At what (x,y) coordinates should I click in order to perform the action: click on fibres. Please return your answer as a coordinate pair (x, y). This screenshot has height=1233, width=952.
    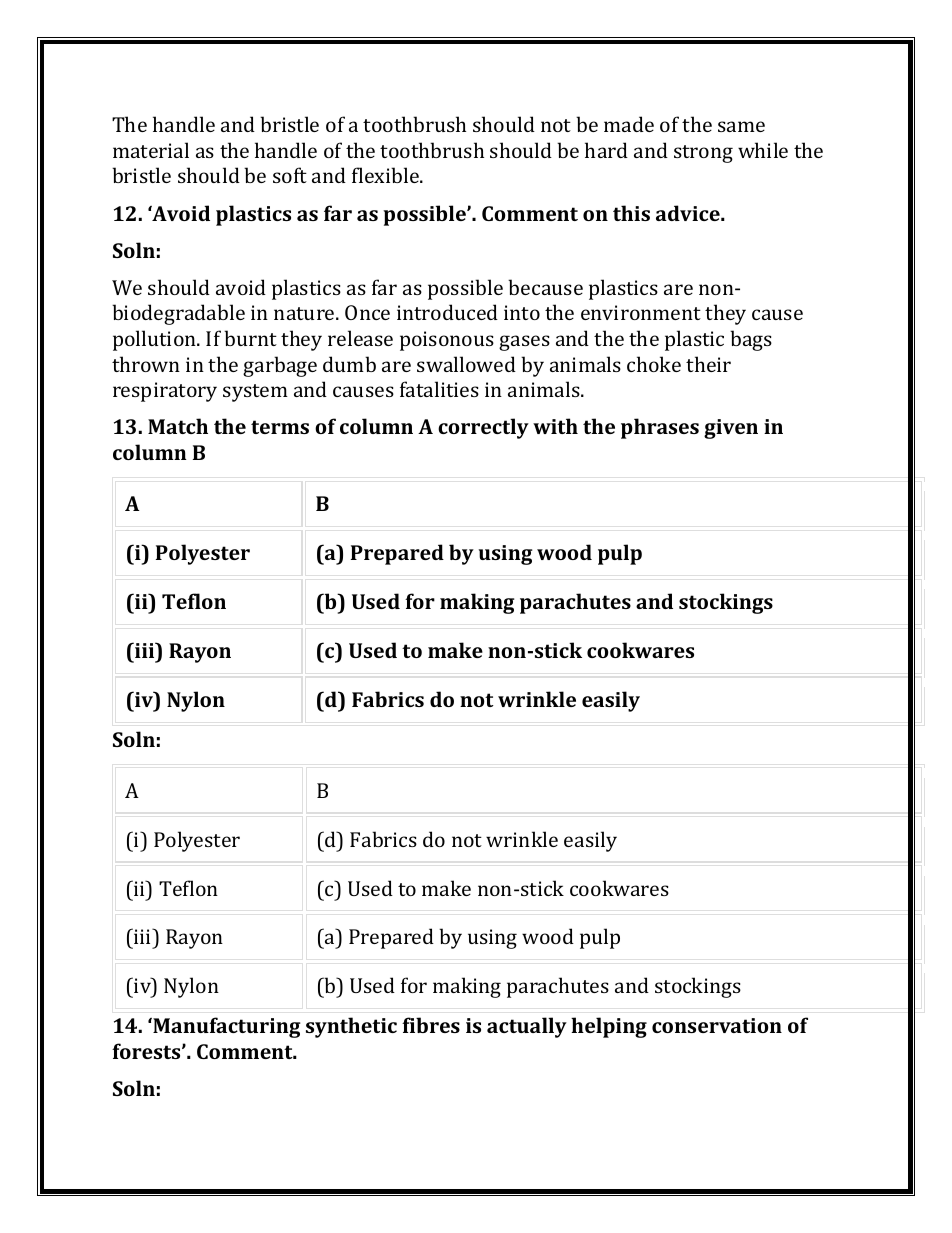
    Looking at the image, I should click on (431, 1025).
